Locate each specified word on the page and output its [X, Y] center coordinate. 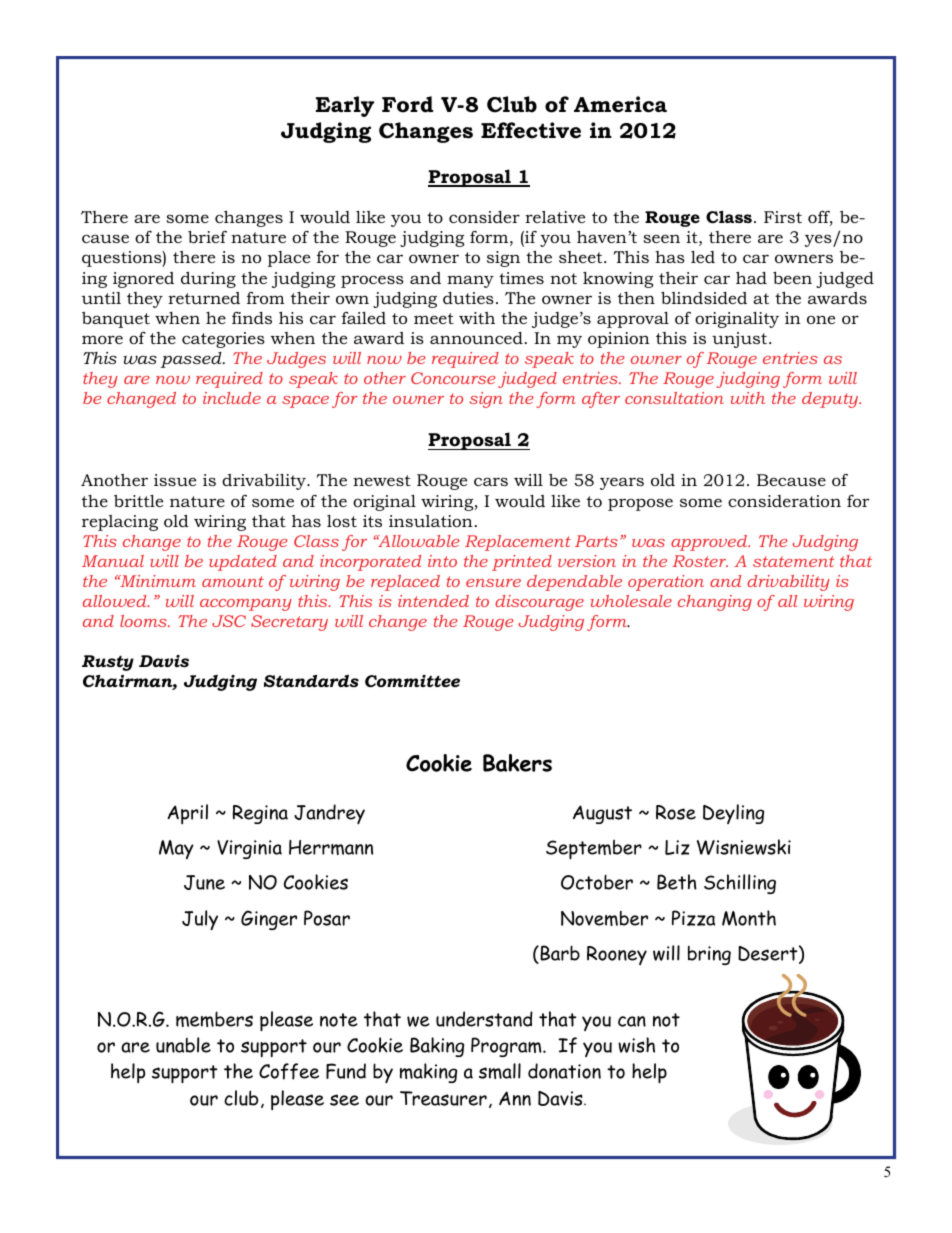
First [783, 217]
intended [433, 601]
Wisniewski [744, 847]
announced [476, 338]
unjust [741, 340]
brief [207, 236]
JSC [229, 621]
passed [192, 360]
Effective [531, 130]
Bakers [517, 763]
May [176, 849]
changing [715, 603]
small [500, 1071]
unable [183, 1045]
